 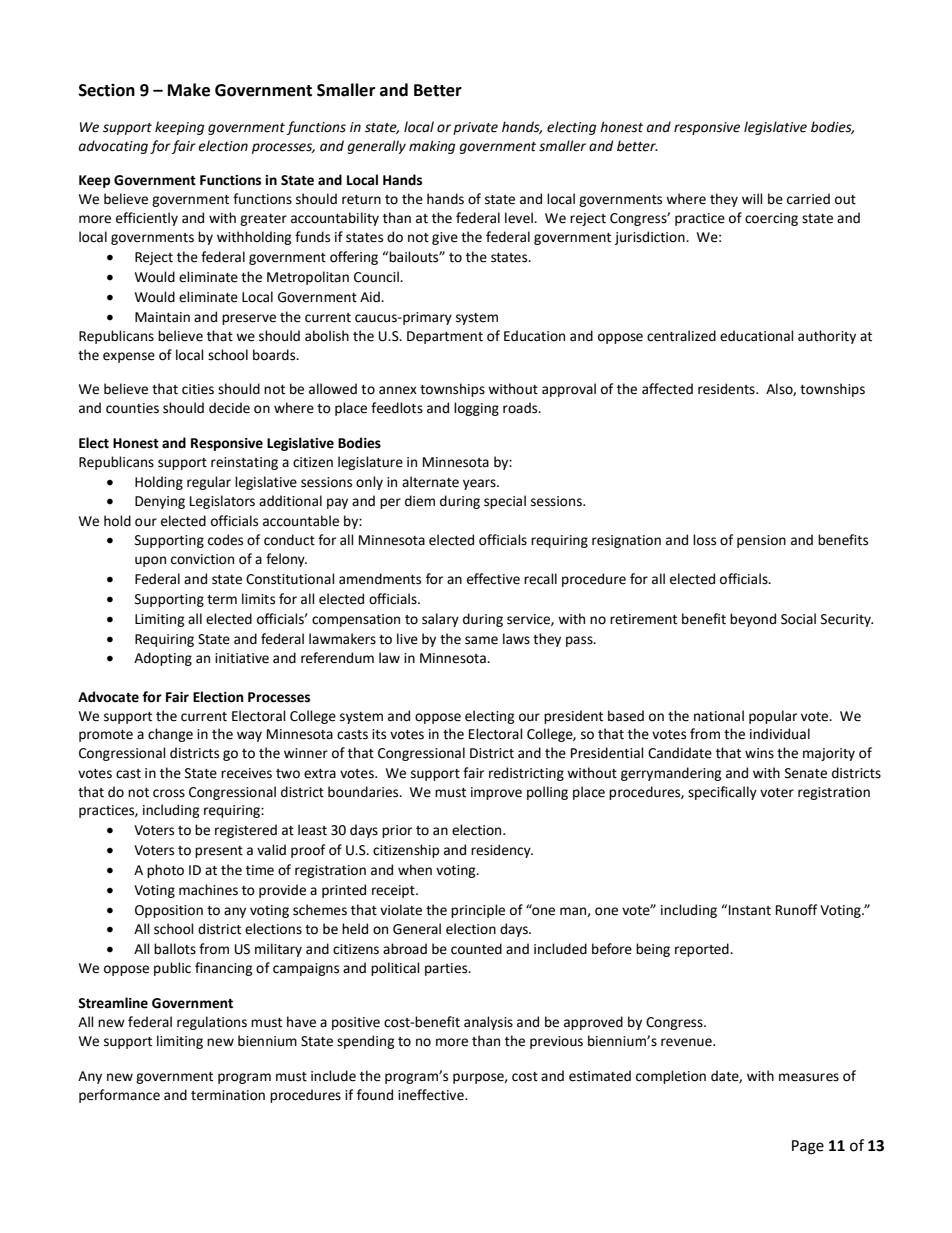 I want to click on Adopting, so click(x=163, y=659).
